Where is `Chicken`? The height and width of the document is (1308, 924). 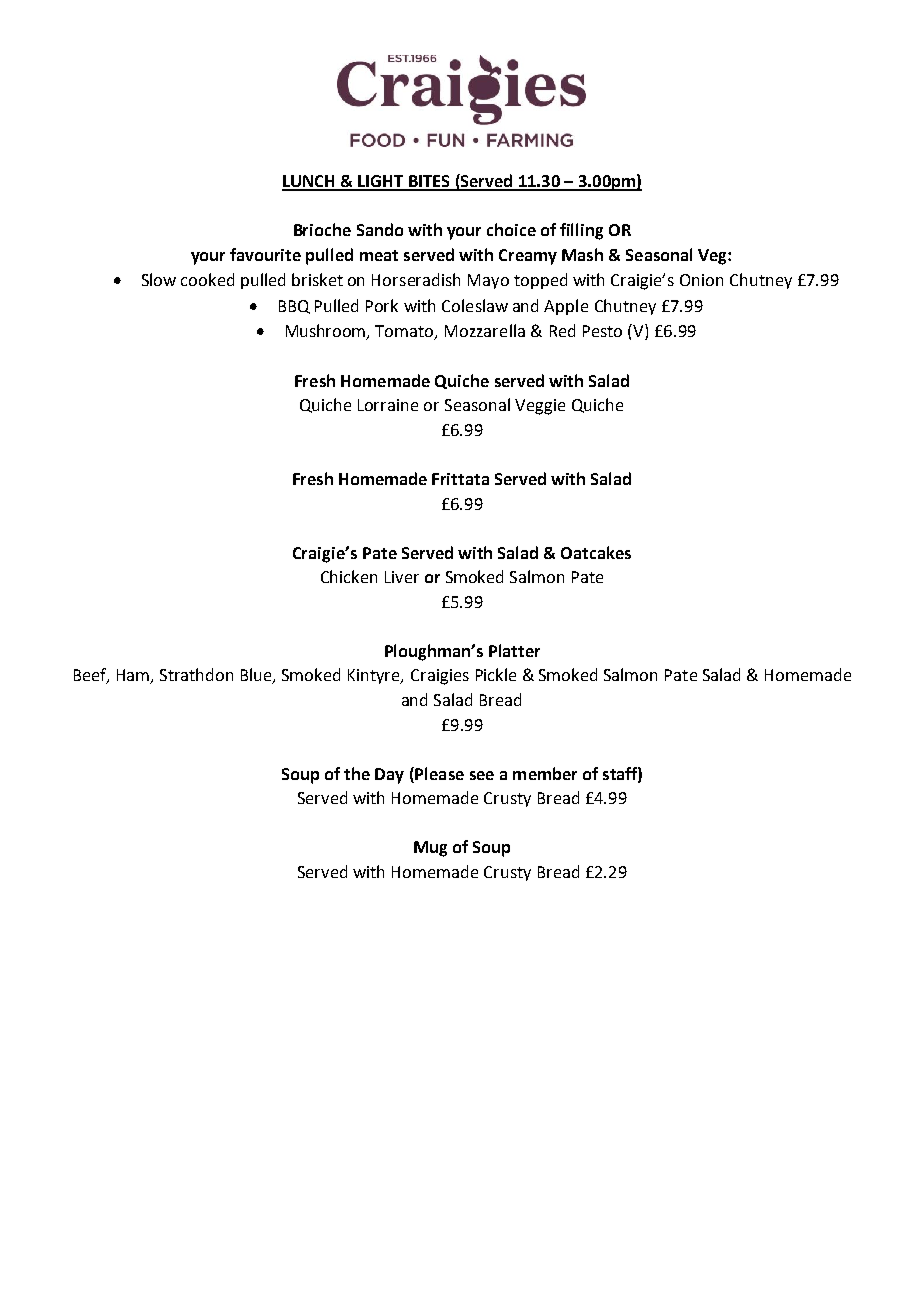
Chicken is located at coordinates (349, 576).
